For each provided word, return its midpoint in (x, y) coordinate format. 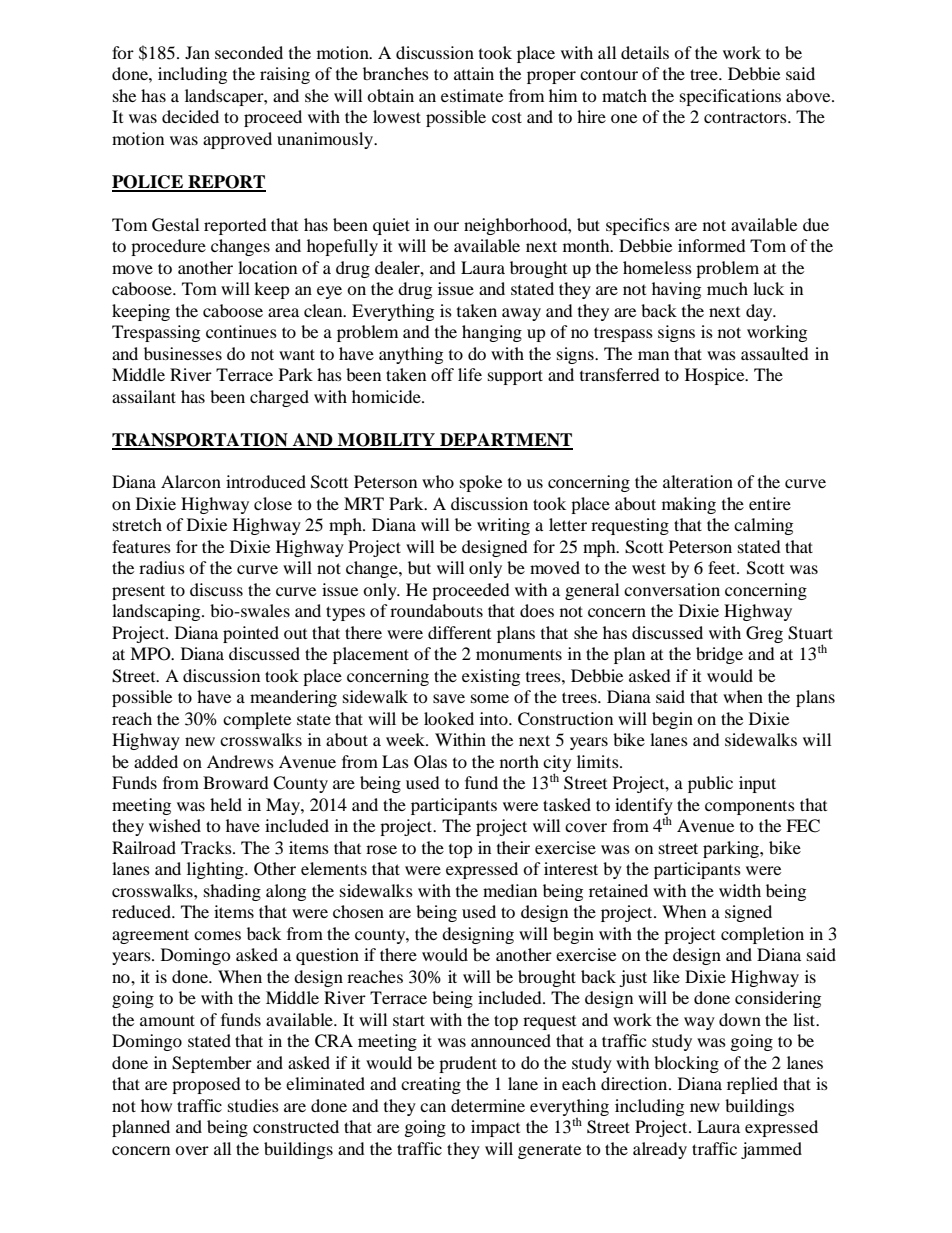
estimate (472, 95)
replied (752, 1085)
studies (253, 1105)
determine (488, 1105)
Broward (236, 782)
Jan (197, 52)
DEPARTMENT (505, 441)
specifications (730, 97)
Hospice (716, 376)
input (757, 784)
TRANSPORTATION (201, 441)
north (519, 761)
